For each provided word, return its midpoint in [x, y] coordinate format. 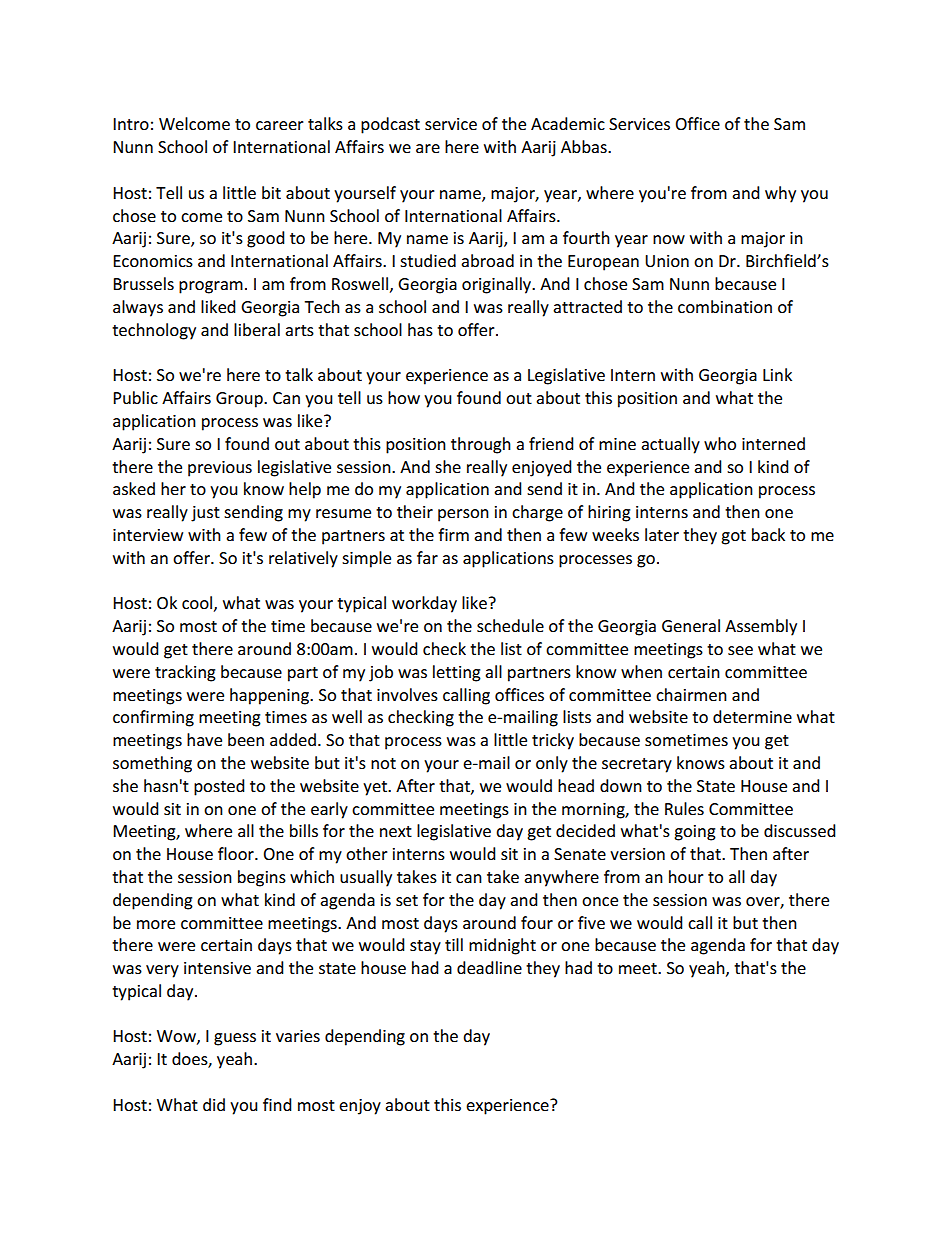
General [691, 625]
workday [424, 604]
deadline [489, 967]
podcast [390, 125]
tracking [185, 673]
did [214, 1104]
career [280, 125]
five [591, 922]
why [780, 194]
